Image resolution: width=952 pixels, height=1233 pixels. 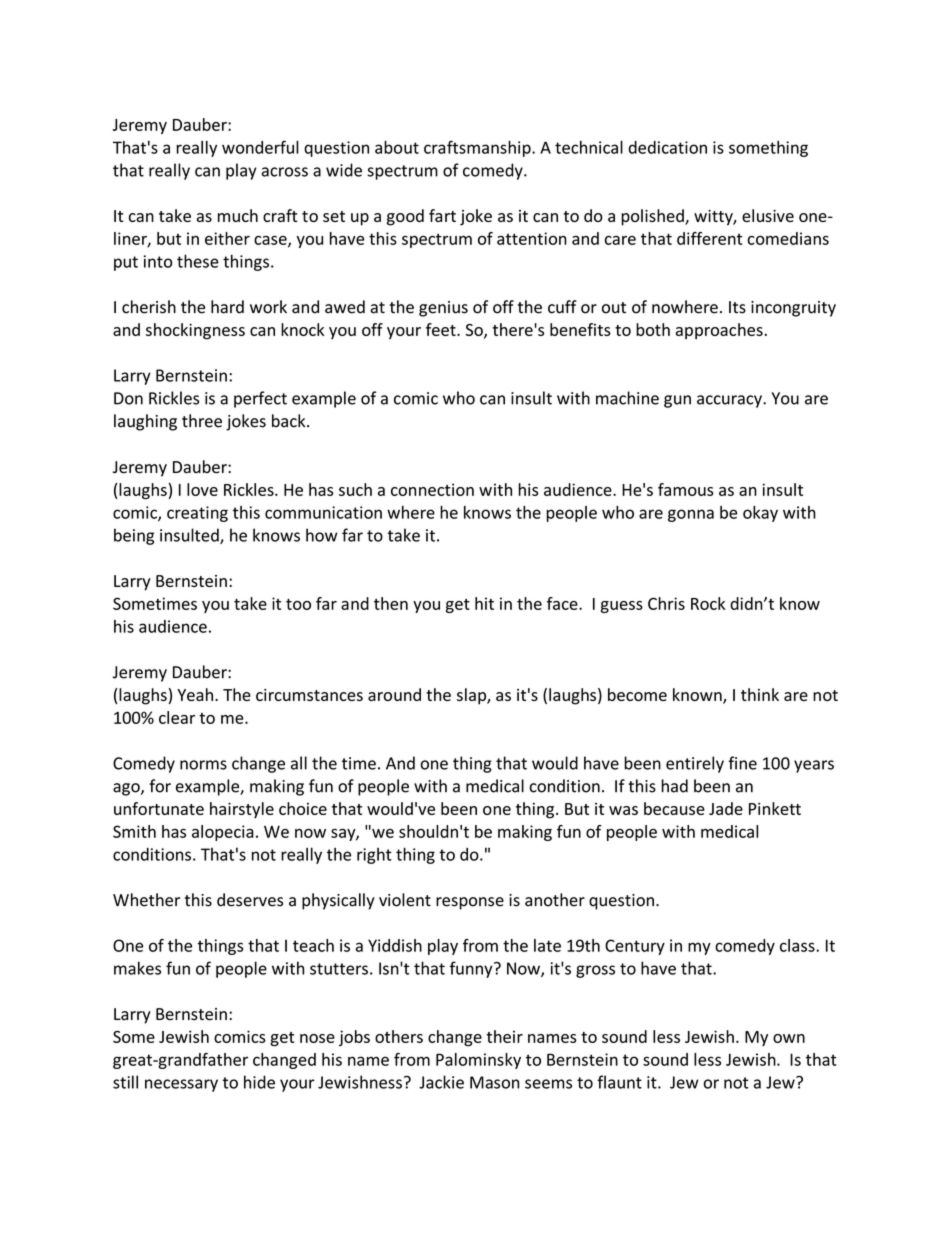 What do you see at coordinates (442, 215) in the document?
I see `fart` at bounding box center [442, 215].
